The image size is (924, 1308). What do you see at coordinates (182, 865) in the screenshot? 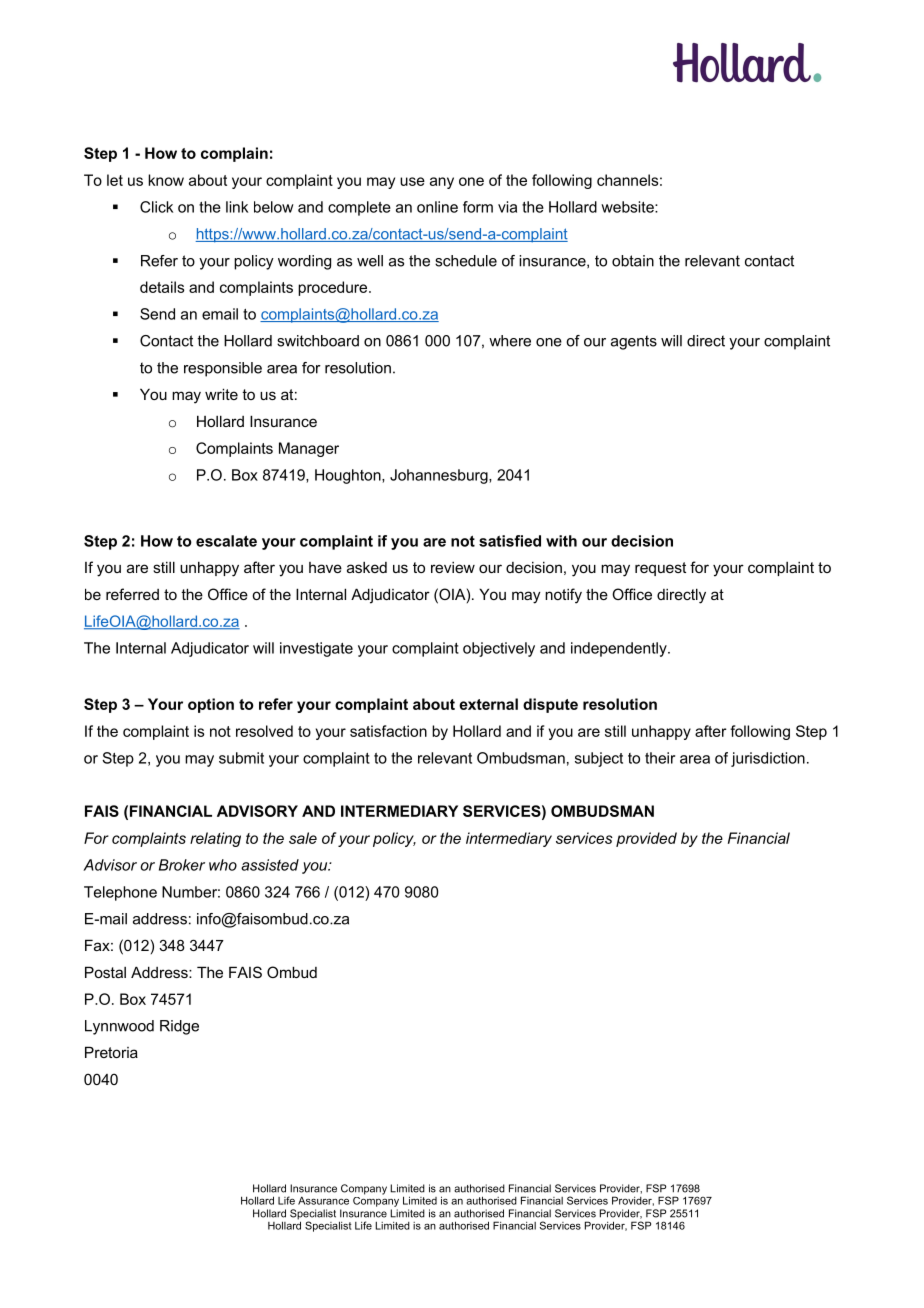
I see `Broker` at bounding box center [182, 865].
